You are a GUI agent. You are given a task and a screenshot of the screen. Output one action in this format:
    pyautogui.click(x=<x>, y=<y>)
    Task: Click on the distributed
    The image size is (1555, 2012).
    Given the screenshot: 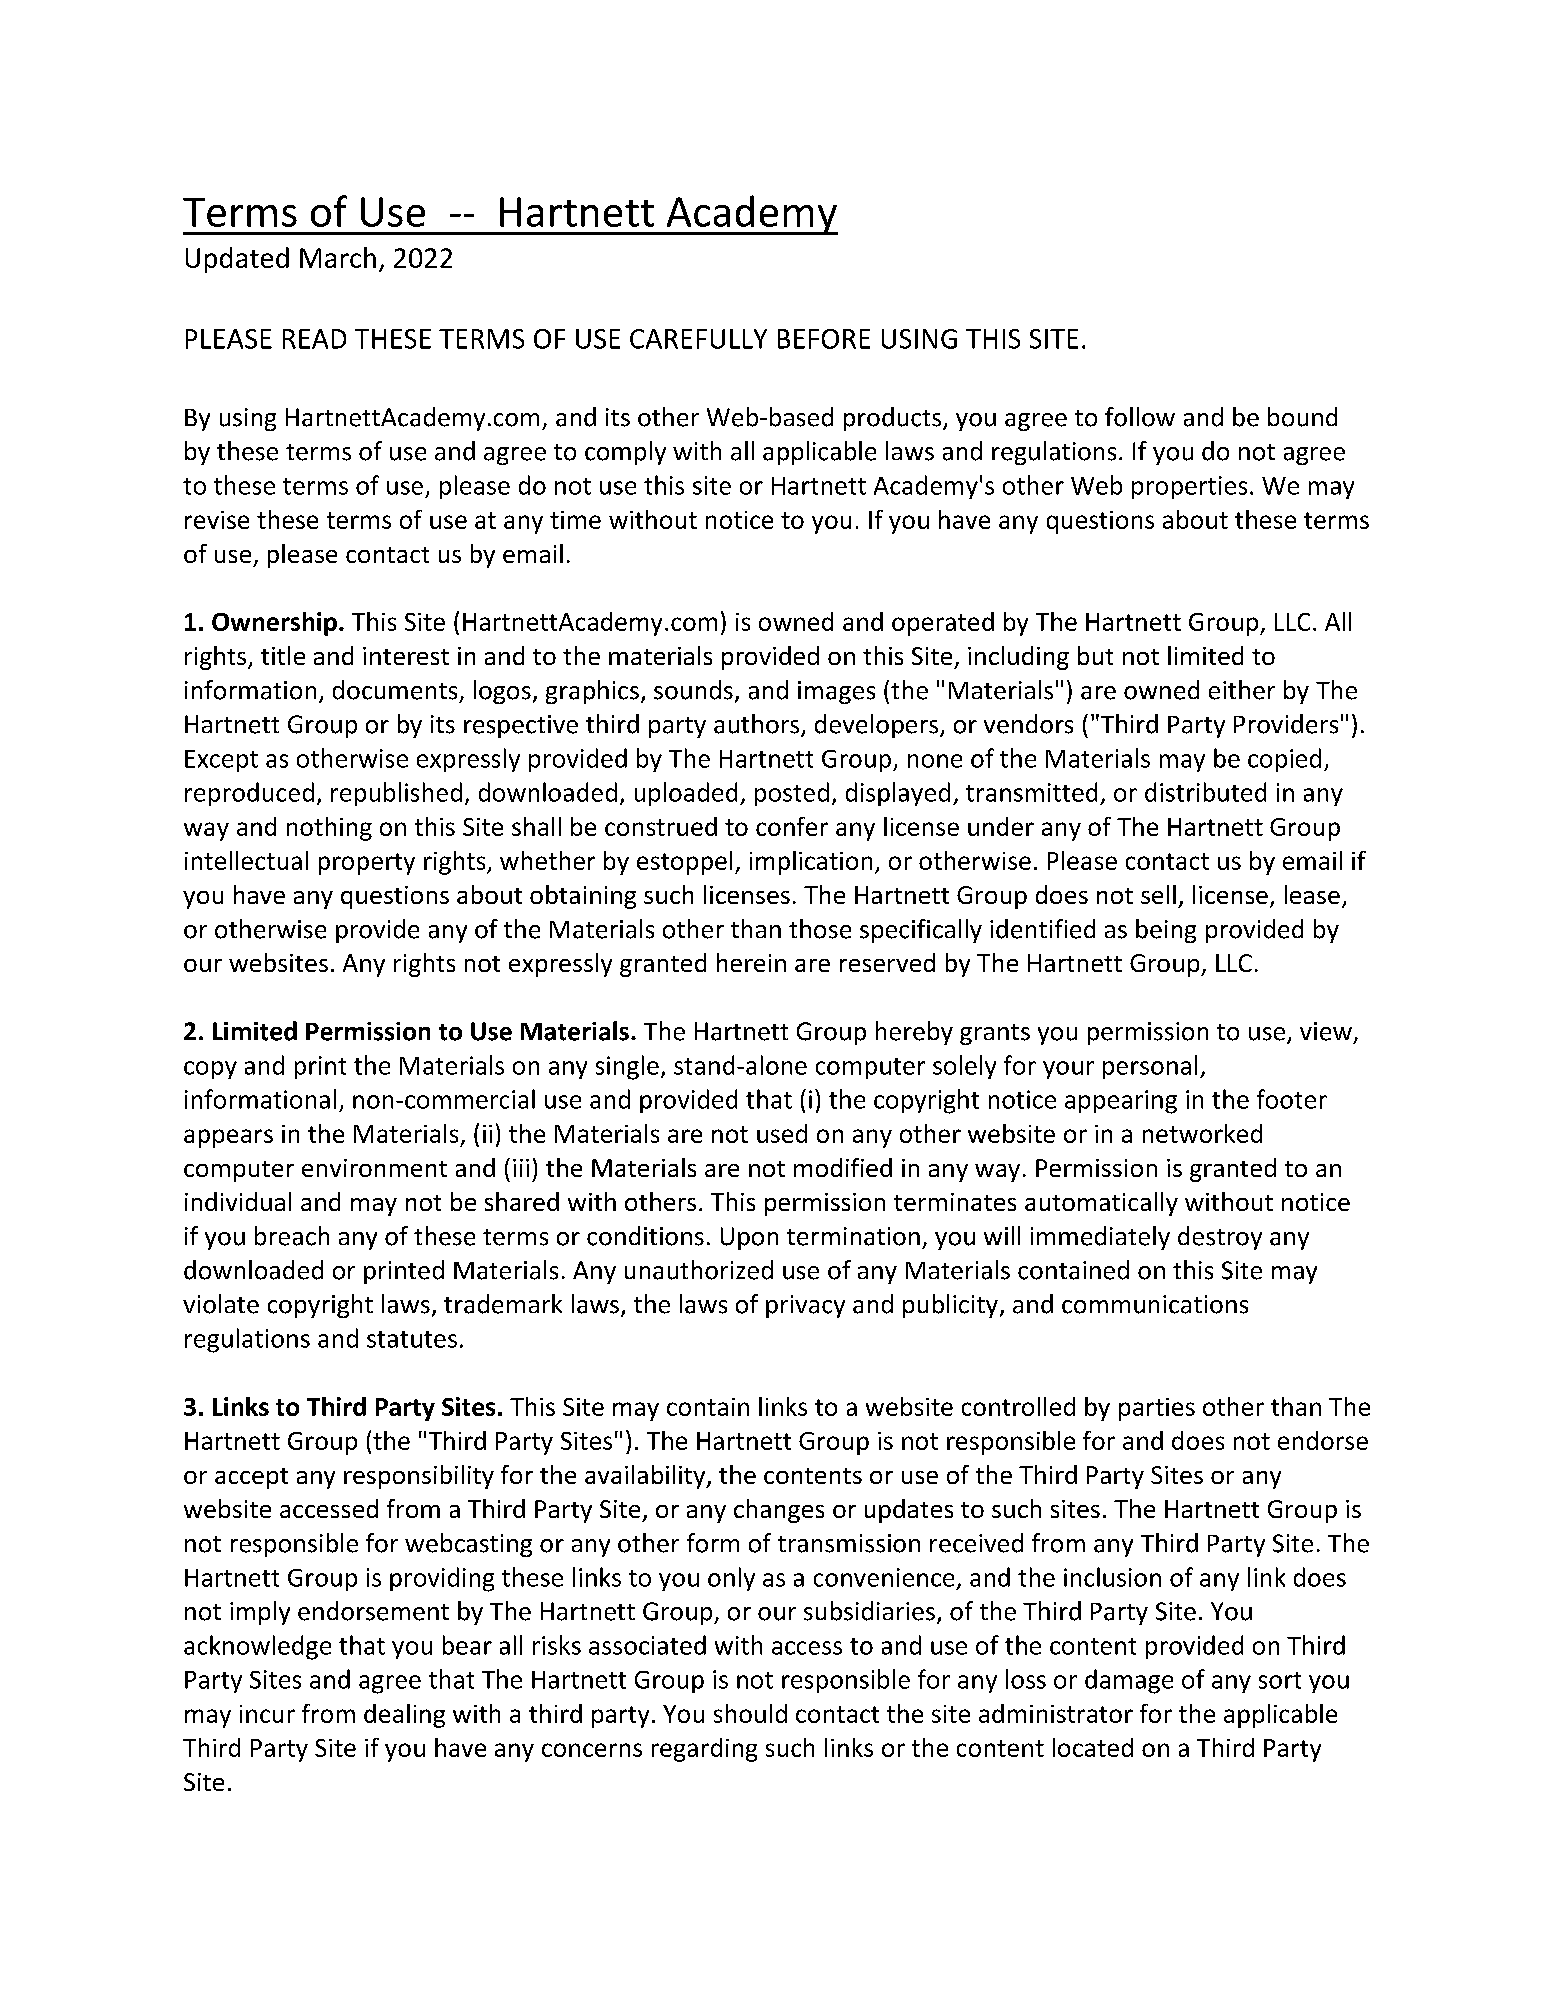 What is the action you would take?
    pyautogui.click(x=1205, y=792)
